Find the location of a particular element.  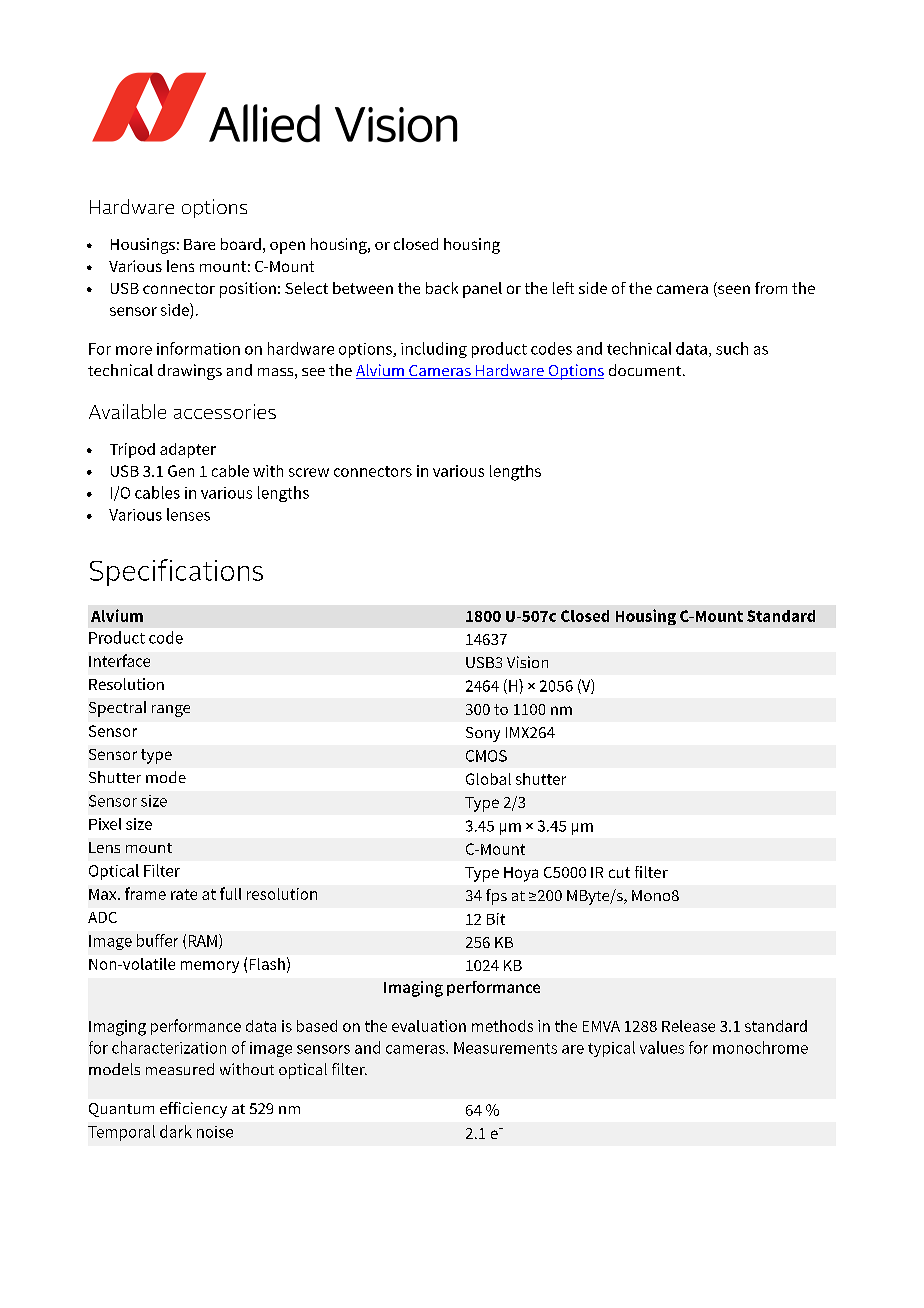

seen is located at coordinates (733, 291).
